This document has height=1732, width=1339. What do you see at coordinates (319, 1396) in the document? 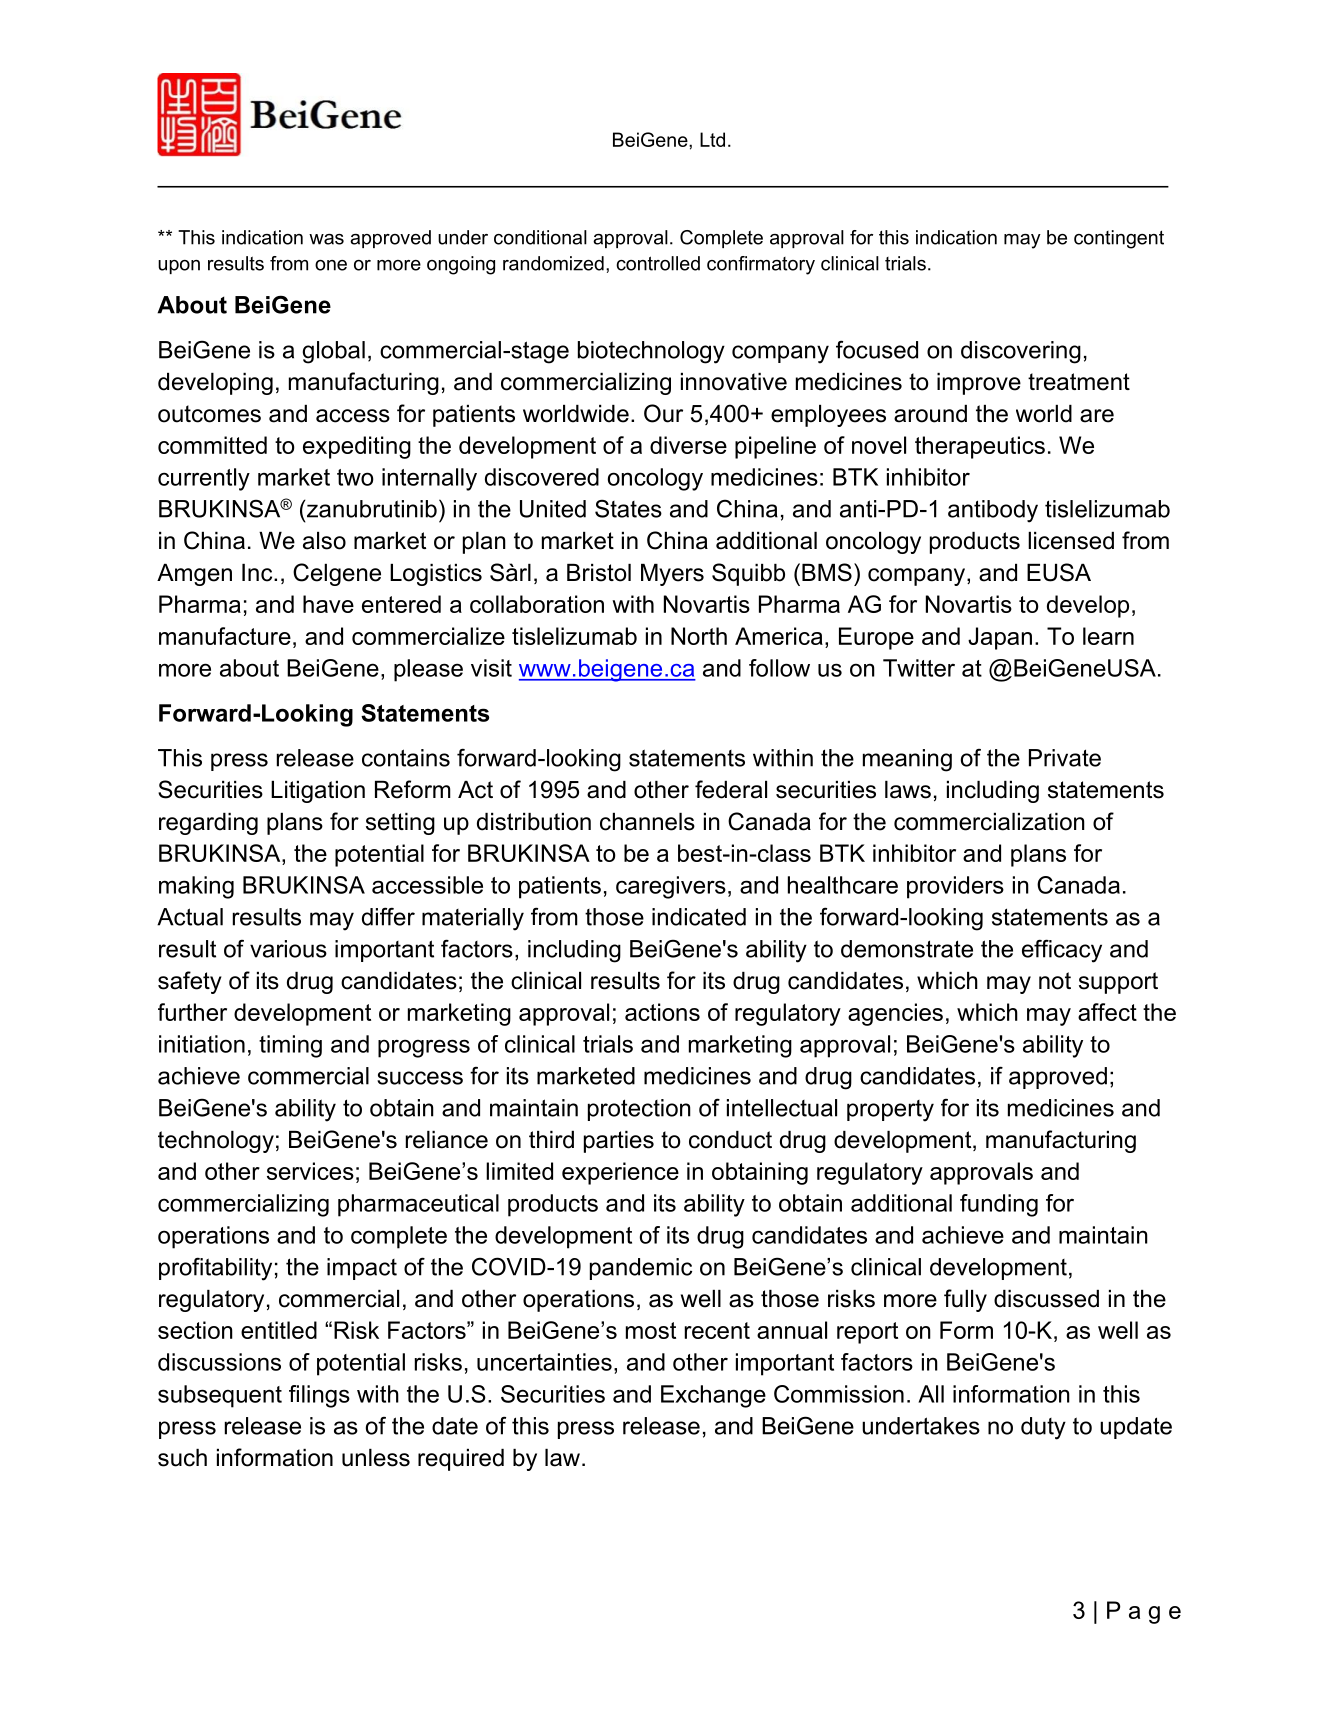
I see `filings` at bounding box center [319, 1396].
